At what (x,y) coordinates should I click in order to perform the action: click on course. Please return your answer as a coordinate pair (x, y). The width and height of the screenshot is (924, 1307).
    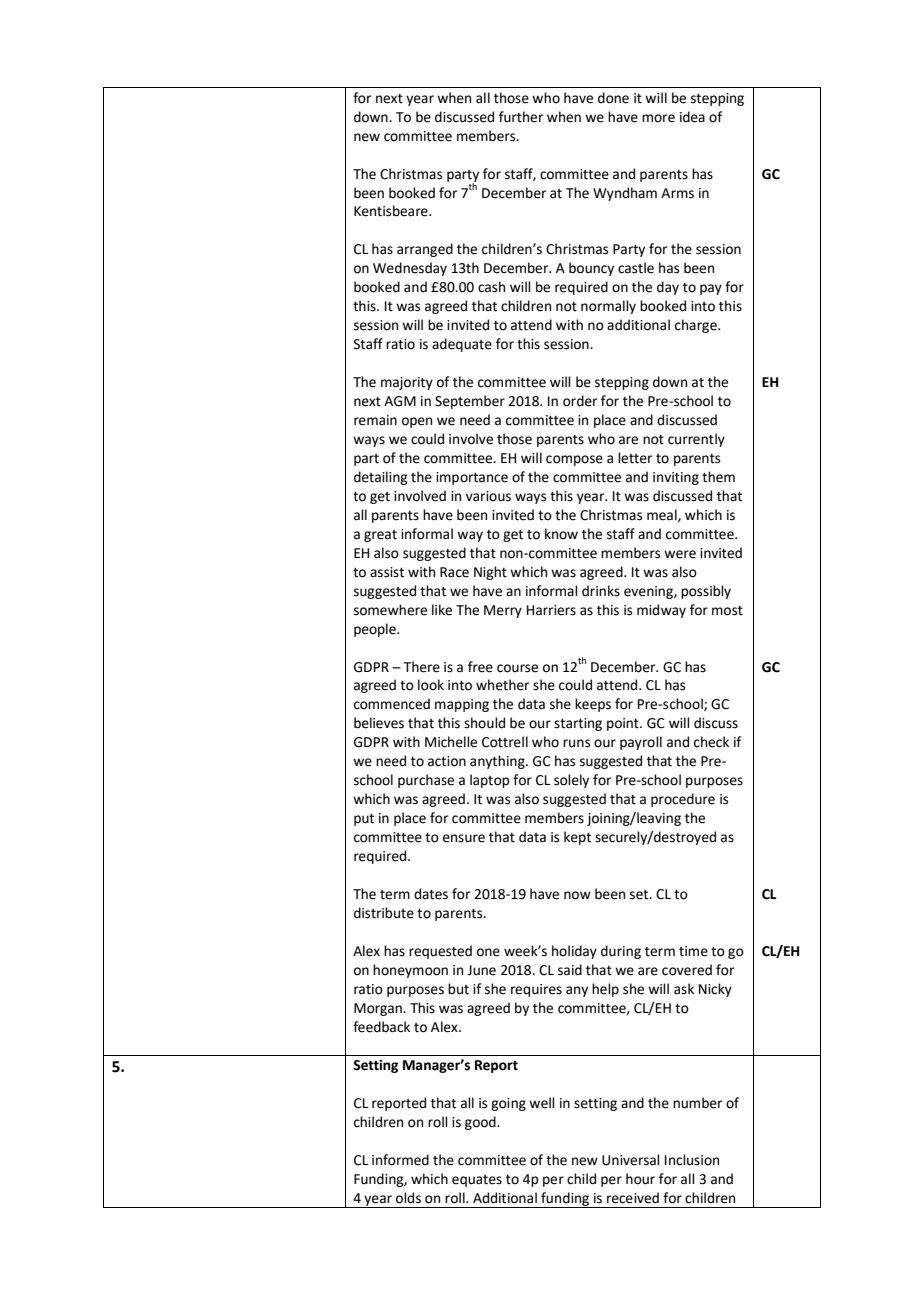
    Looking at the image, I should click on (517, 668).
